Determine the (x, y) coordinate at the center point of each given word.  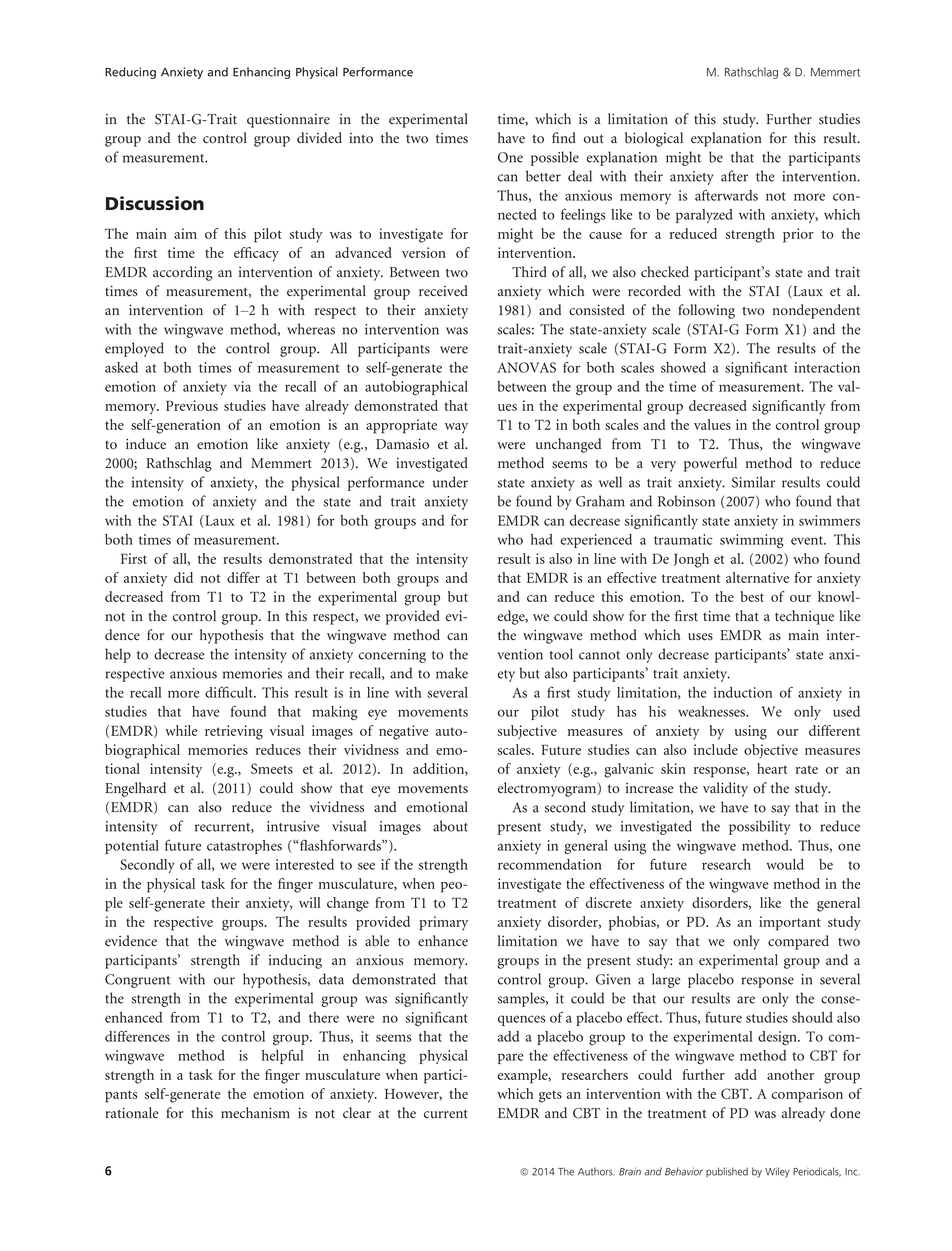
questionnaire (288, 121)
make (452, 673)
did (183, 577)
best (752, 596)
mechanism (255, 1113)
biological (654, 139)
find (564, 138)
